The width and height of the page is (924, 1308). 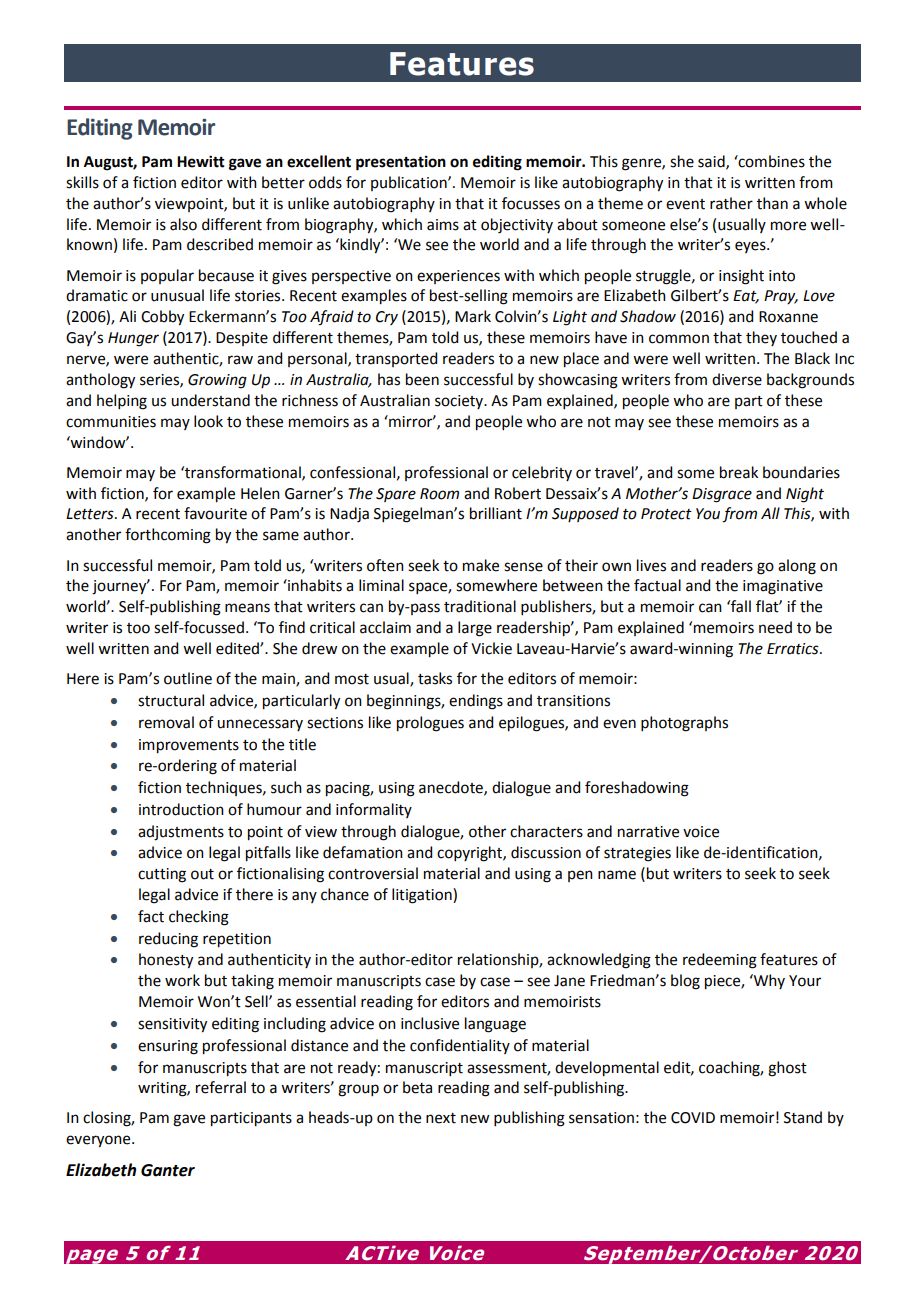 I want to click on referral, so click(x=221, y=1087).
